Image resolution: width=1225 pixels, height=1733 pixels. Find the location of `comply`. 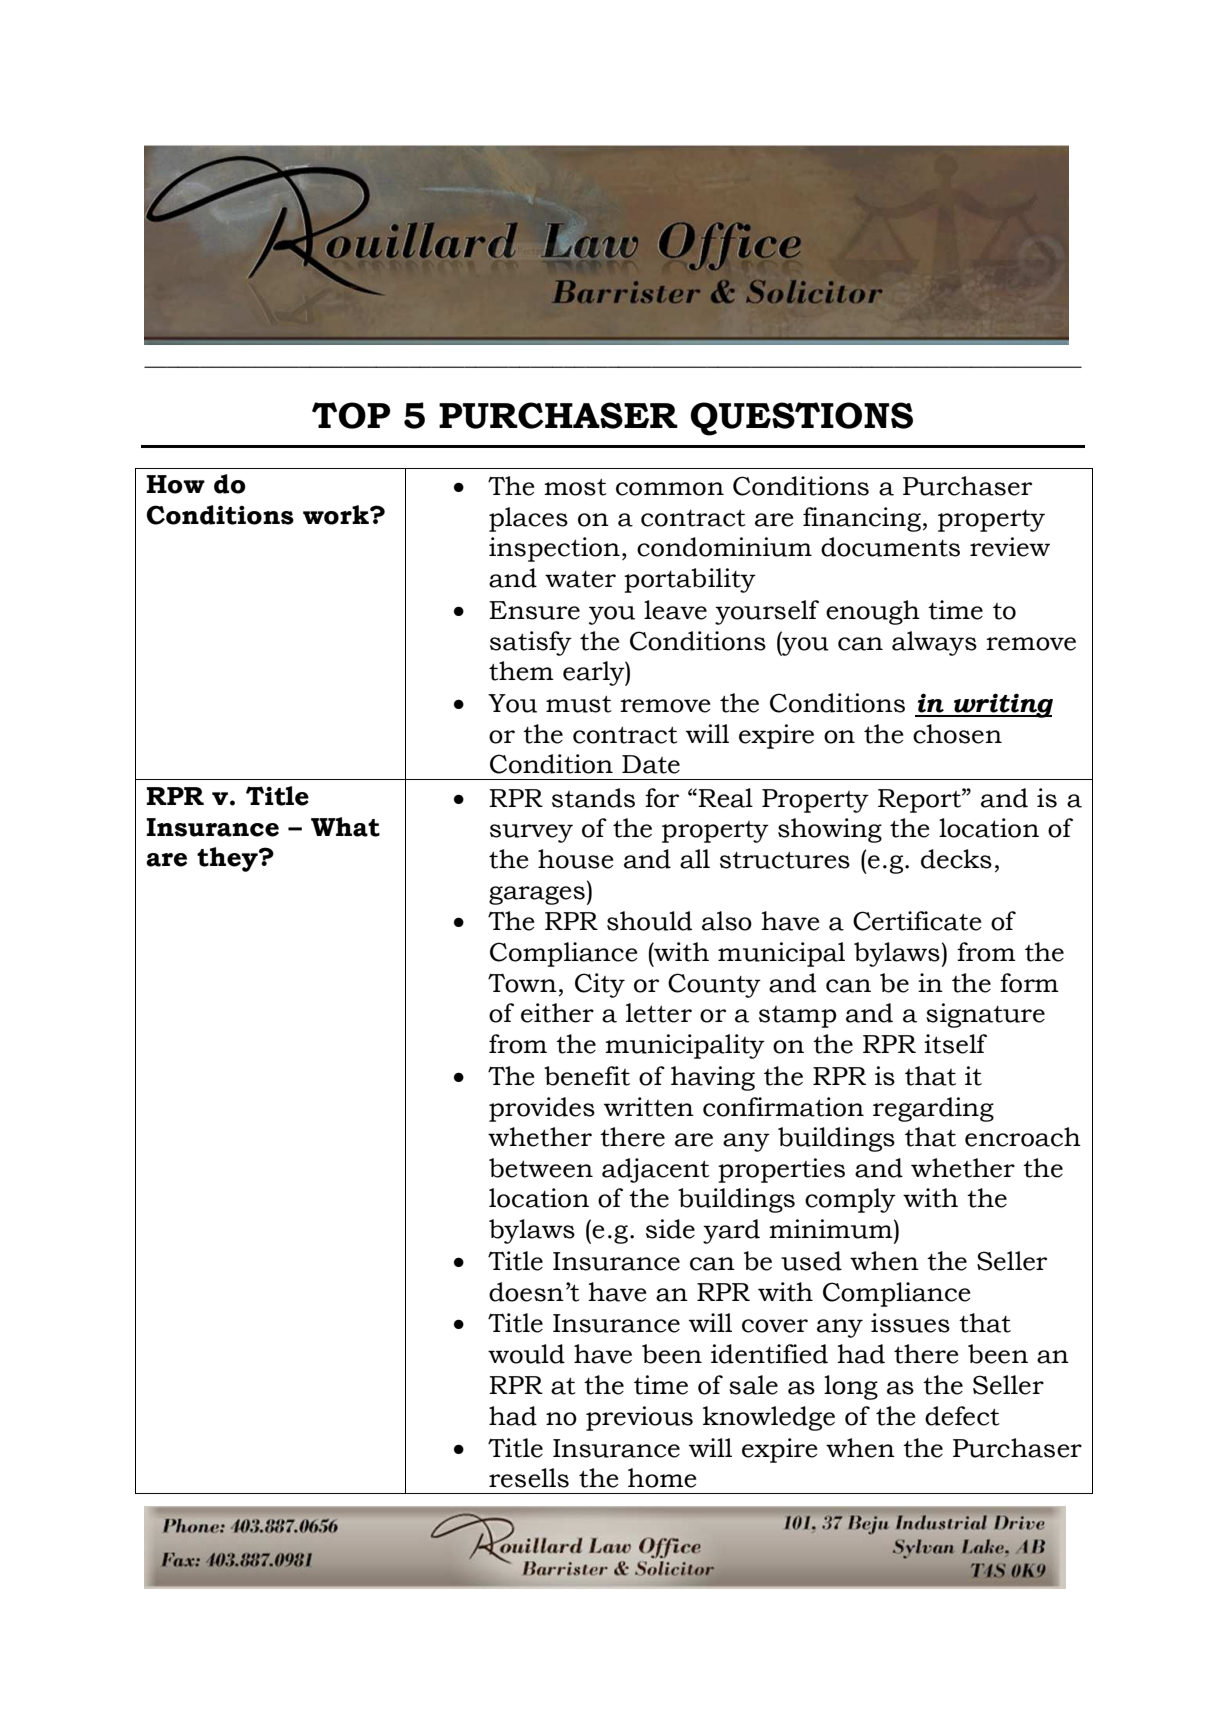

comply is located at coordinates (850, 1200).
